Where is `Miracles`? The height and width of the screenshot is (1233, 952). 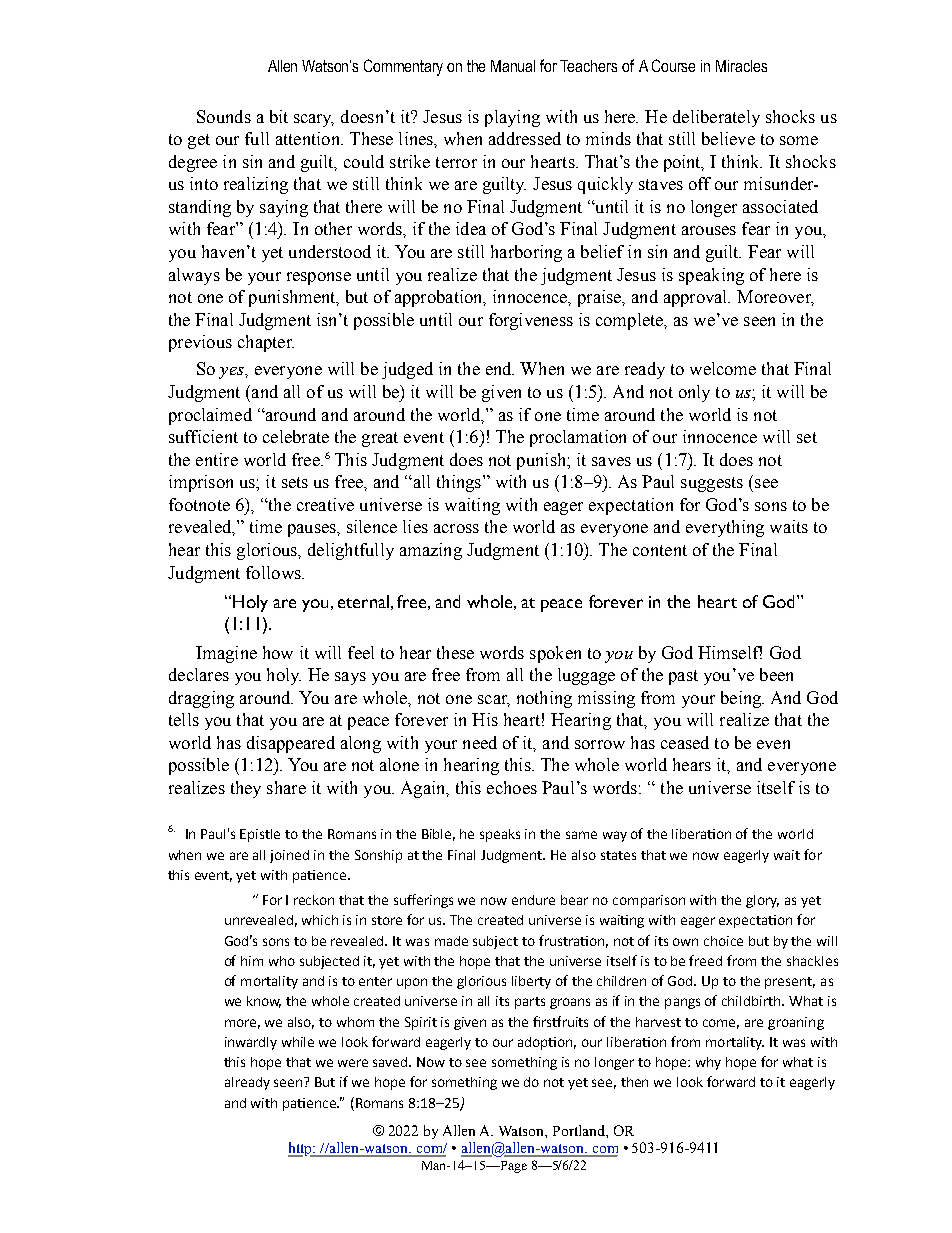 Miracles is located at coordinates (741, 66).
